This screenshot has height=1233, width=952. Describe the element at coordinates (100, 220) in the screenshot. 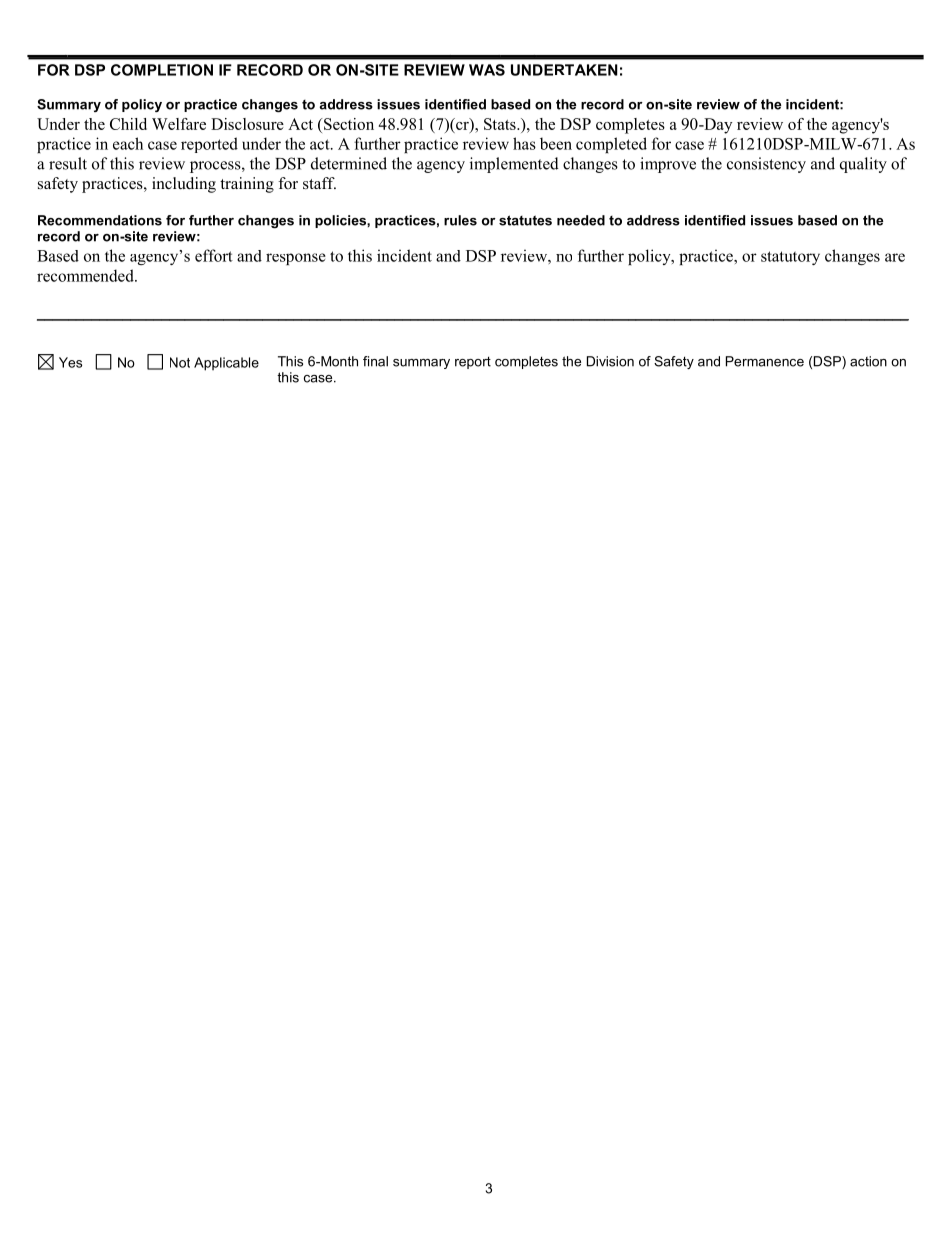

I see `Recommendations` at that location.
